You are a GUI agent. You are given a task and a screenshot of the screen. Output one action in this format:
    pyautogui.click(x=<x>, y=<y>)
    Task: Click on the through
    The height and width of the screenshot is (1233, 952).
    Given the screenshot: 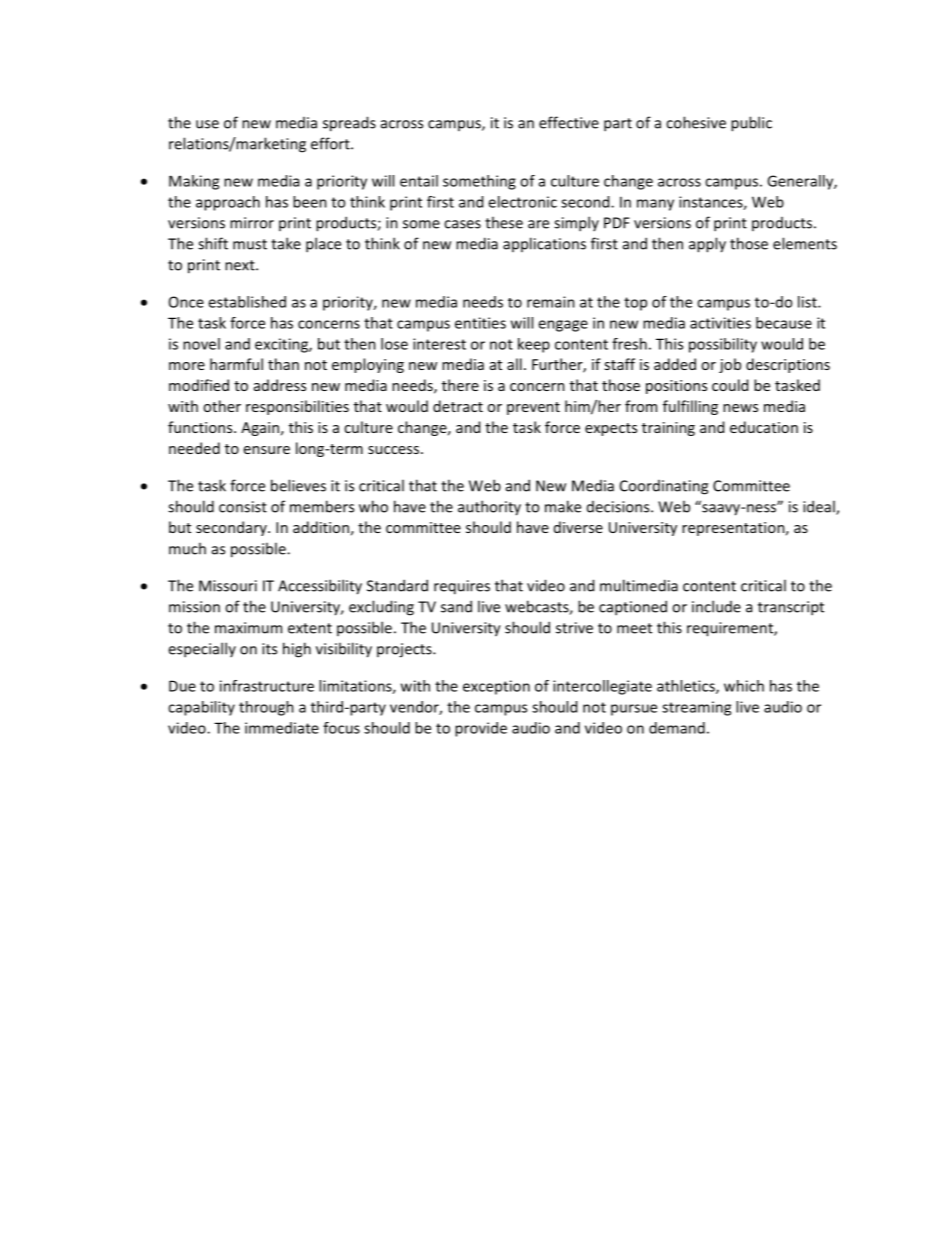 What is the action you would take?
    pyautogui.click(x=266, y=708)
